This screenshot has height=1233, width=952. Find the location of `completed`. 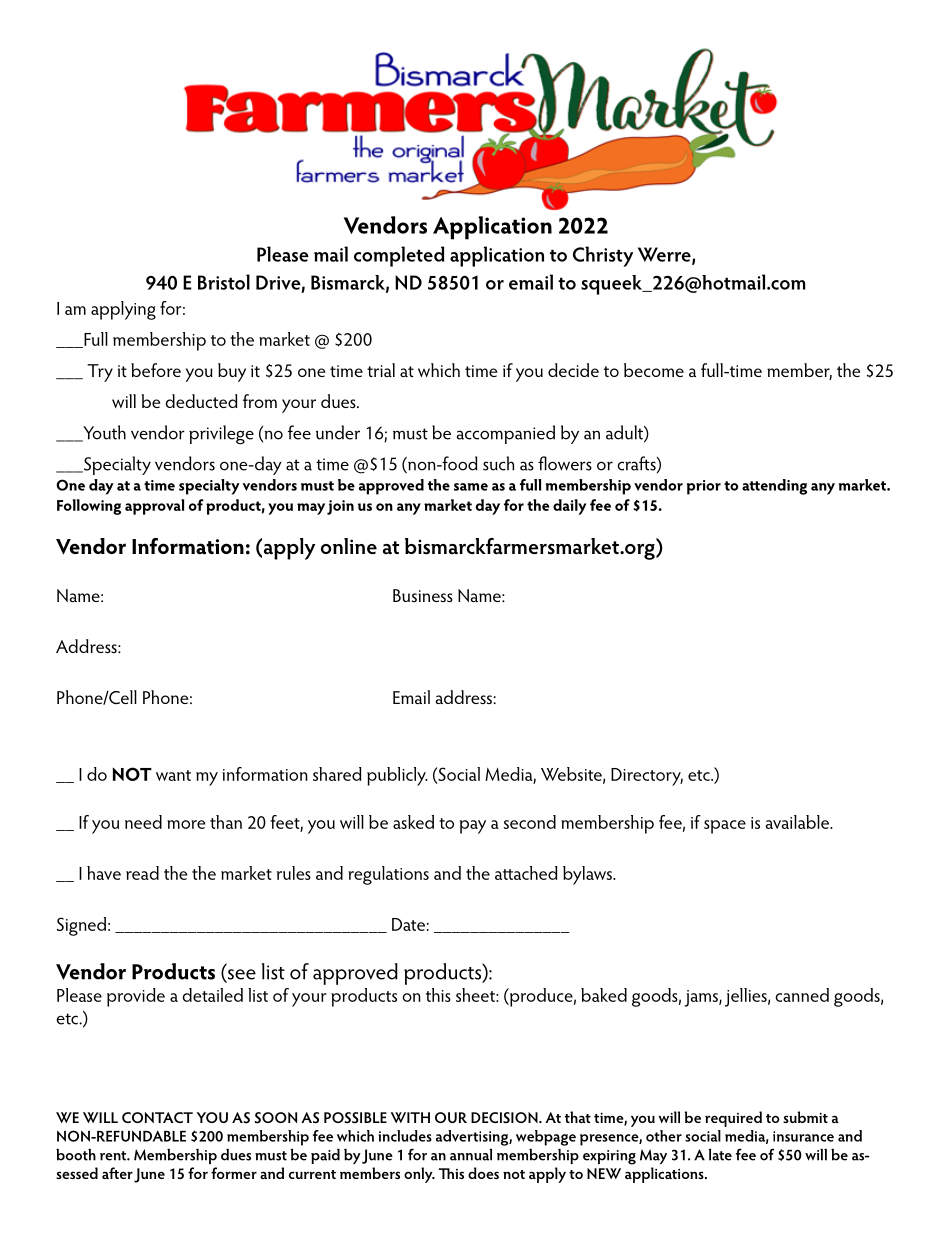

completed is located at coordinates (399, 256).
